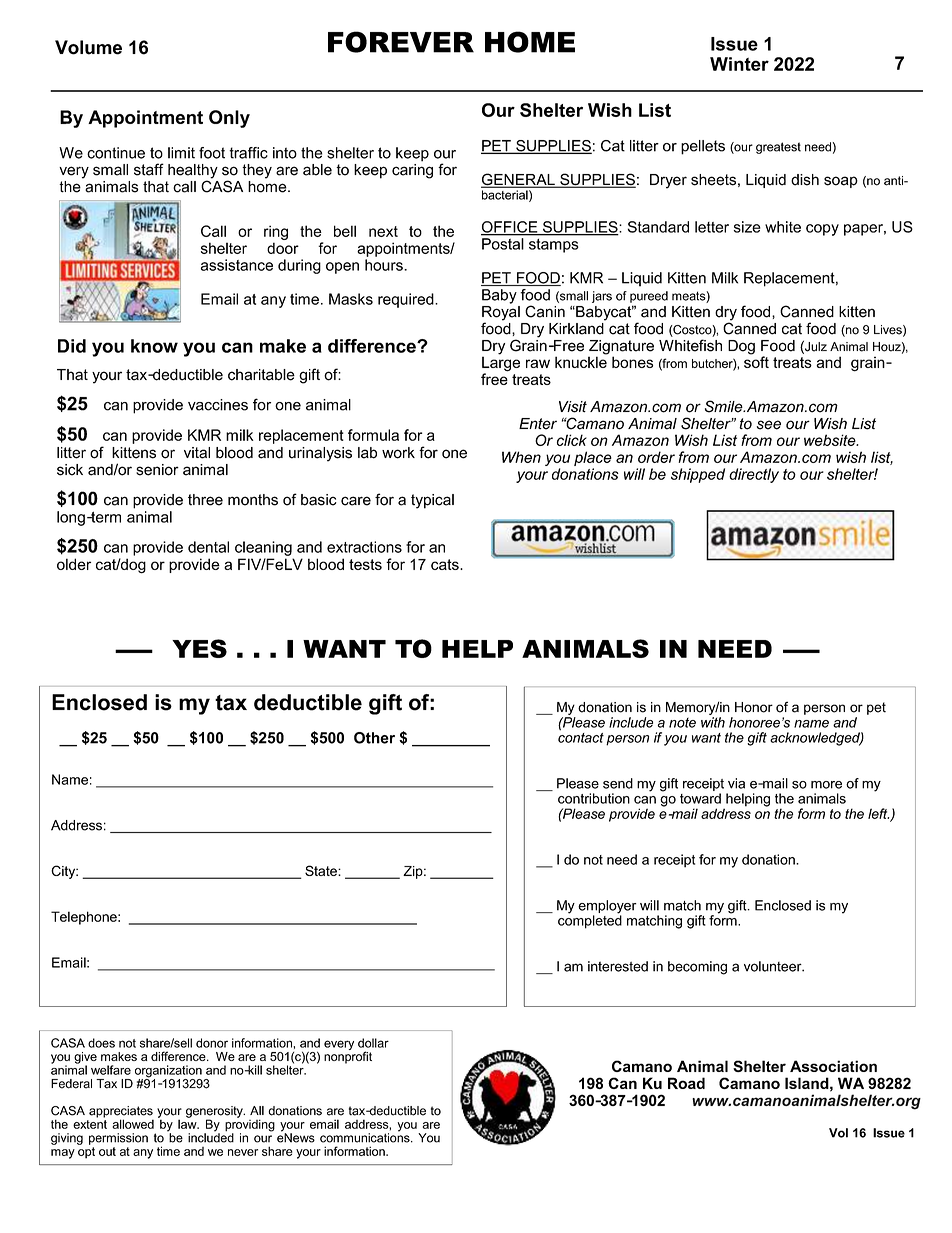 This screenshot has width=952, height=1233. Describe the element at coordinates (366, 1137) in the screenshot. I see `communications` at that location.
